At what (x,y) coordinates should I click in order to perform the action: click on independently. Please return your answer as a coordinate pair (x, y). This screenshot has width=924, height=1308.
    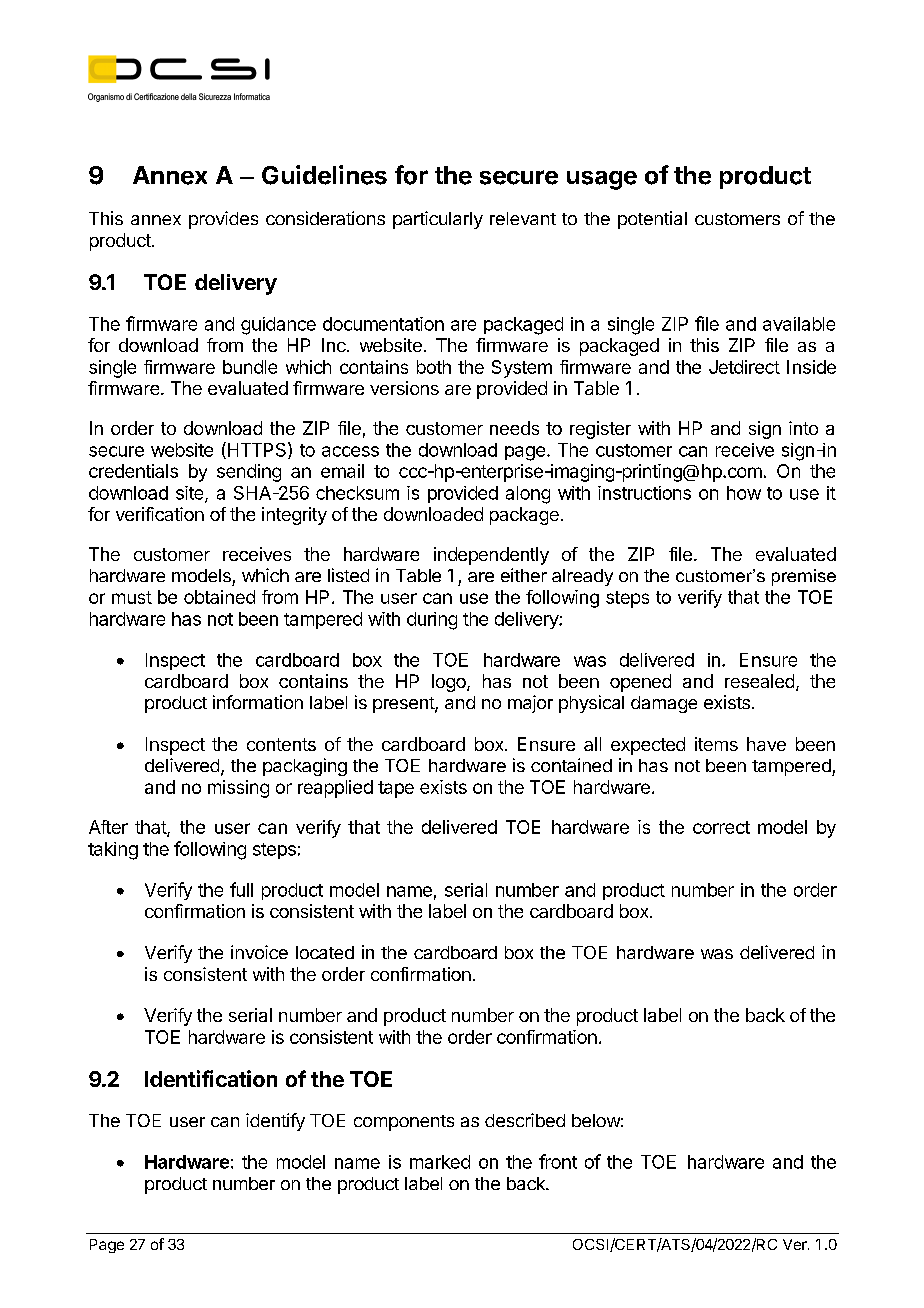
    Looking at the image, I should click on (491, 556).
